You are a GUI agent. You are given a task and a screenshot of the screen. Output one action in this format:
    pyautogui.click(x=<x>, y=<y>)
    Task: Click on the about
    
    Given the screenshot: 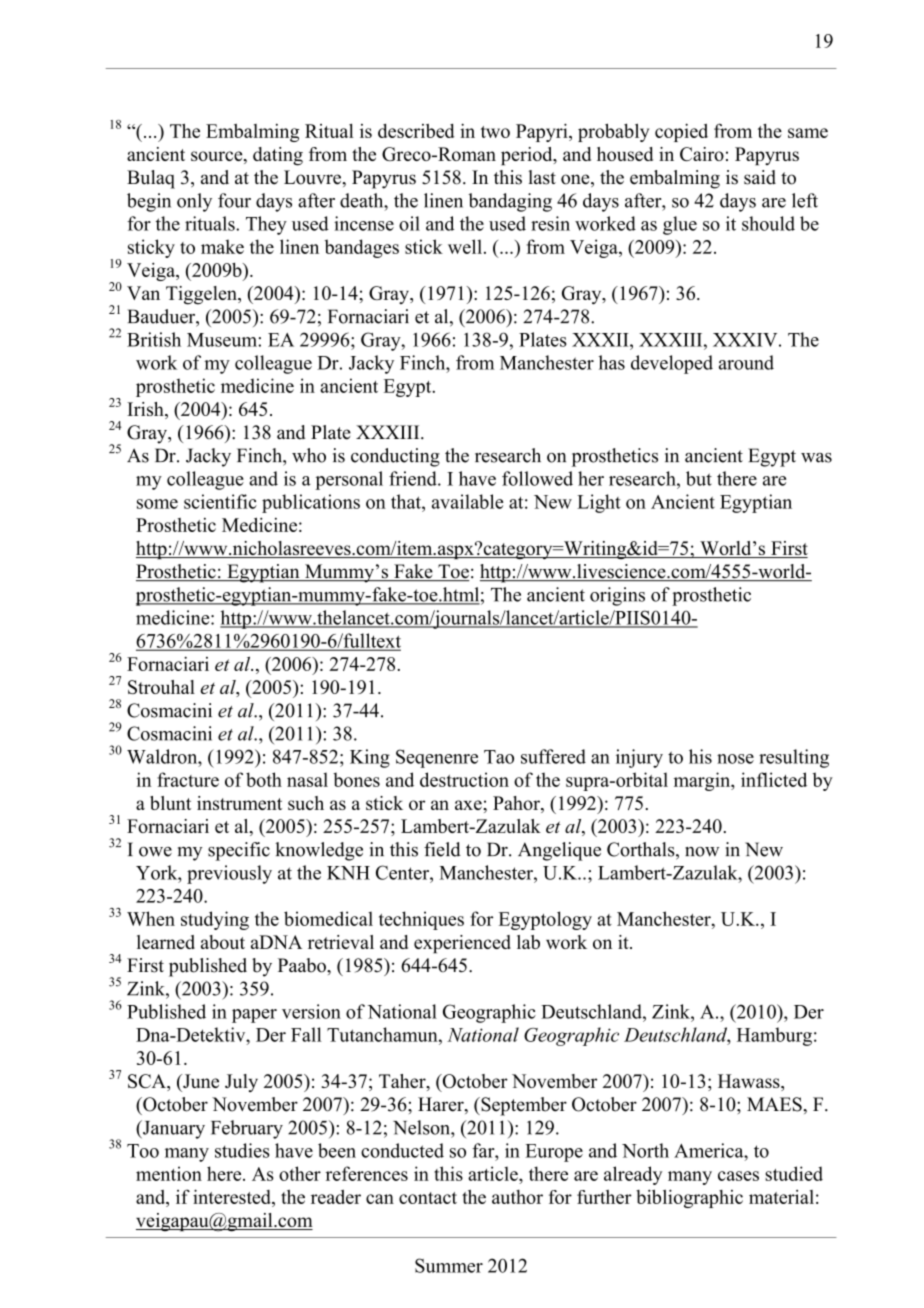 What is the action you would take?
    pyautogui.click(x=223, y=942)
